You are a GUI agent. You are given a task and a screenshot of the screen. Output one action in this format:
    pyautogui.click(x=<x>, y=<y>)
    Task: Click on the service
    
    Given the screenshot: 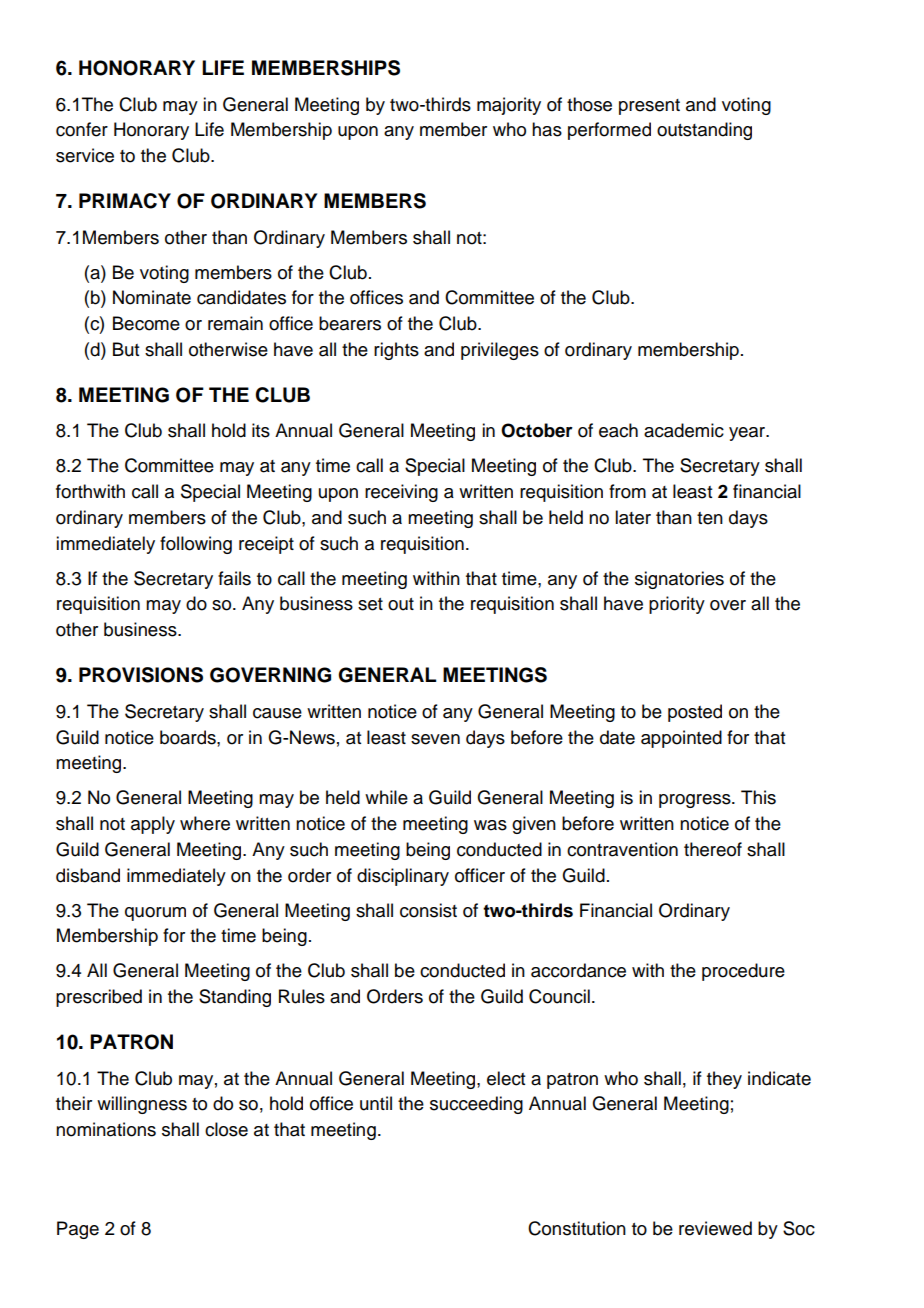 What is the action you would take?
    pyautogui.click(x=85, y=155)
